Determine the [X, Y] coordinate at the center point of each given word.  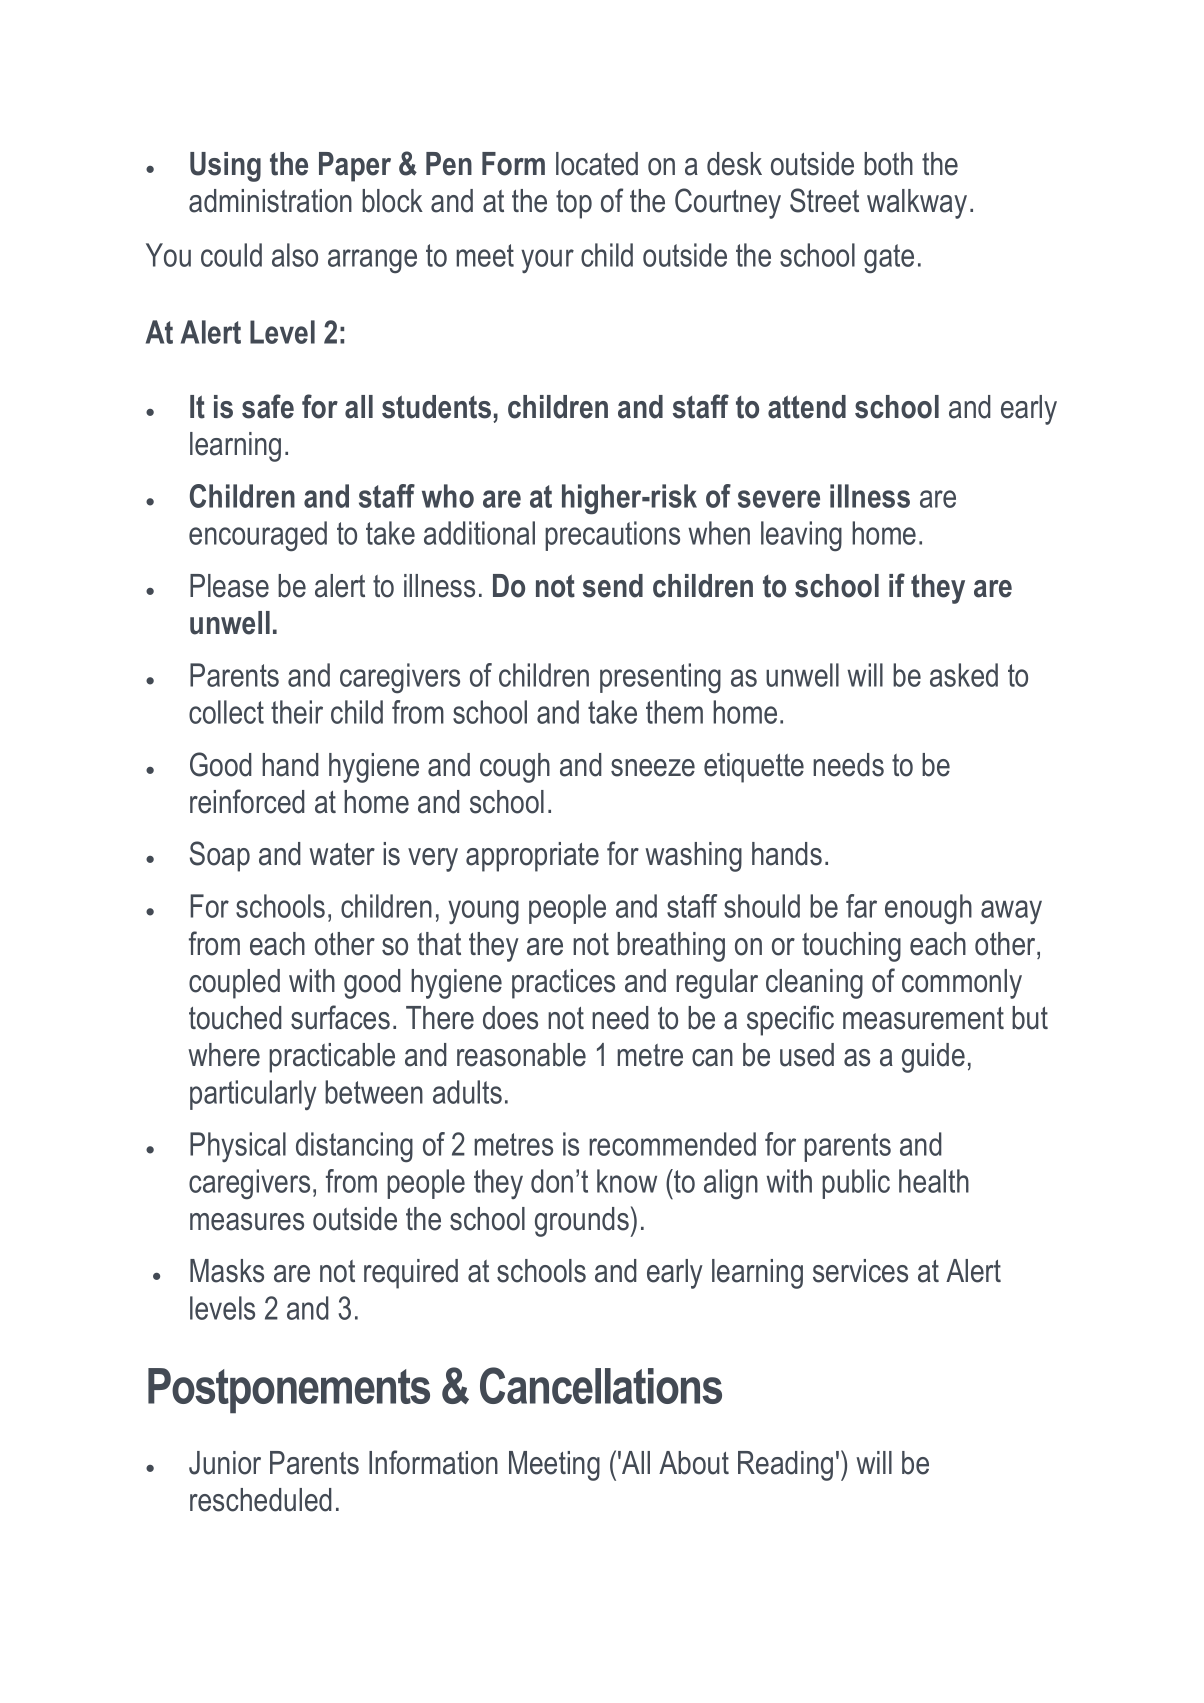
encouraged [258, 536]
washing [693, 857]
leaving [801, 536]
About [694, 1463]
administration [270, 201]
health [934, 1181]
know [627, 1181]
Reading [785, 1466]
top [574, 204]
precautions [612, 536]
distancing [354, 1147]
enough [928, 909]
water [342, 854]
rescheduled [261, 1500]
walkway [917, 204]
